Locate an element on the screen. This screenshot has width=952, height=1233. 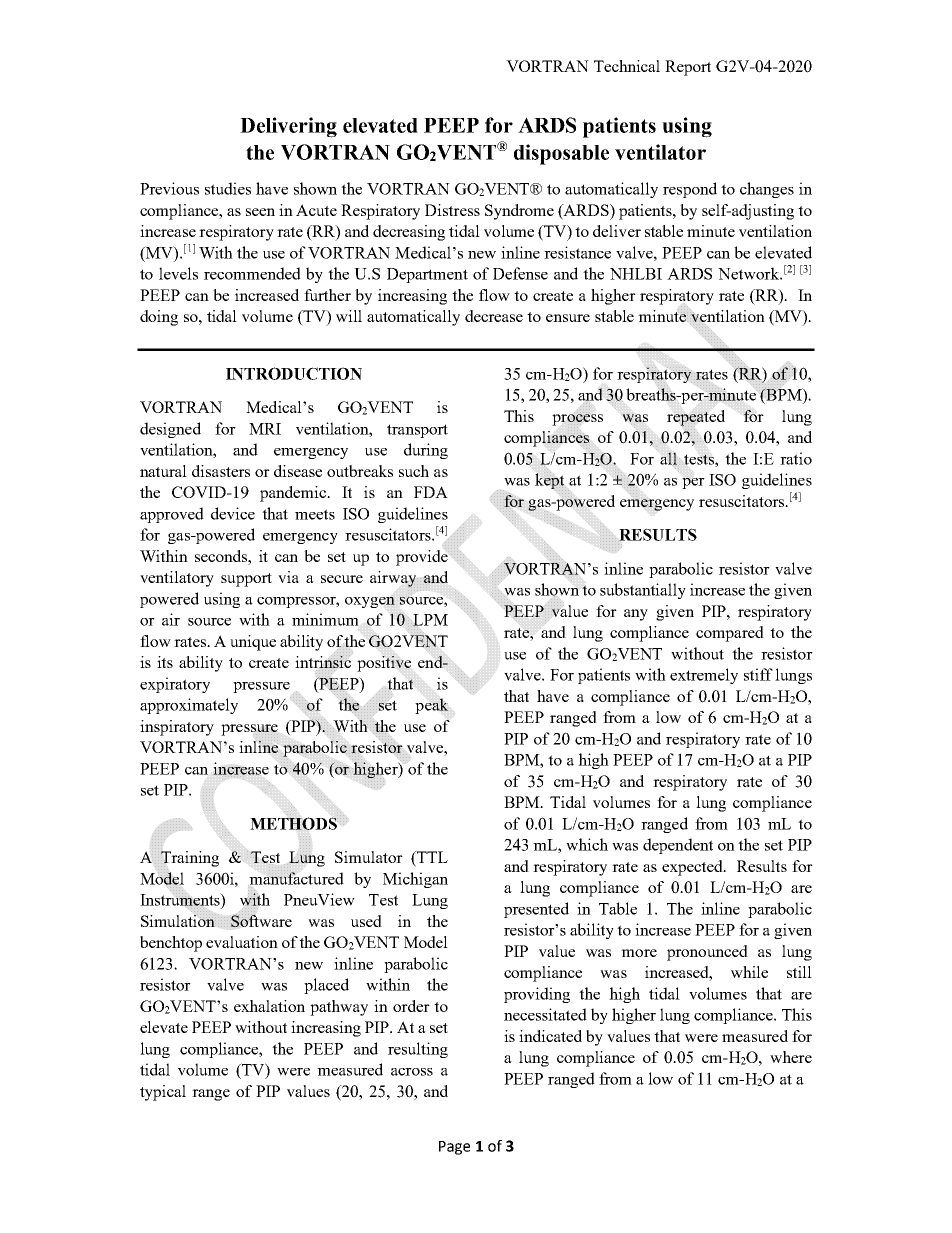
Report is located at coordinates (688, 68).
